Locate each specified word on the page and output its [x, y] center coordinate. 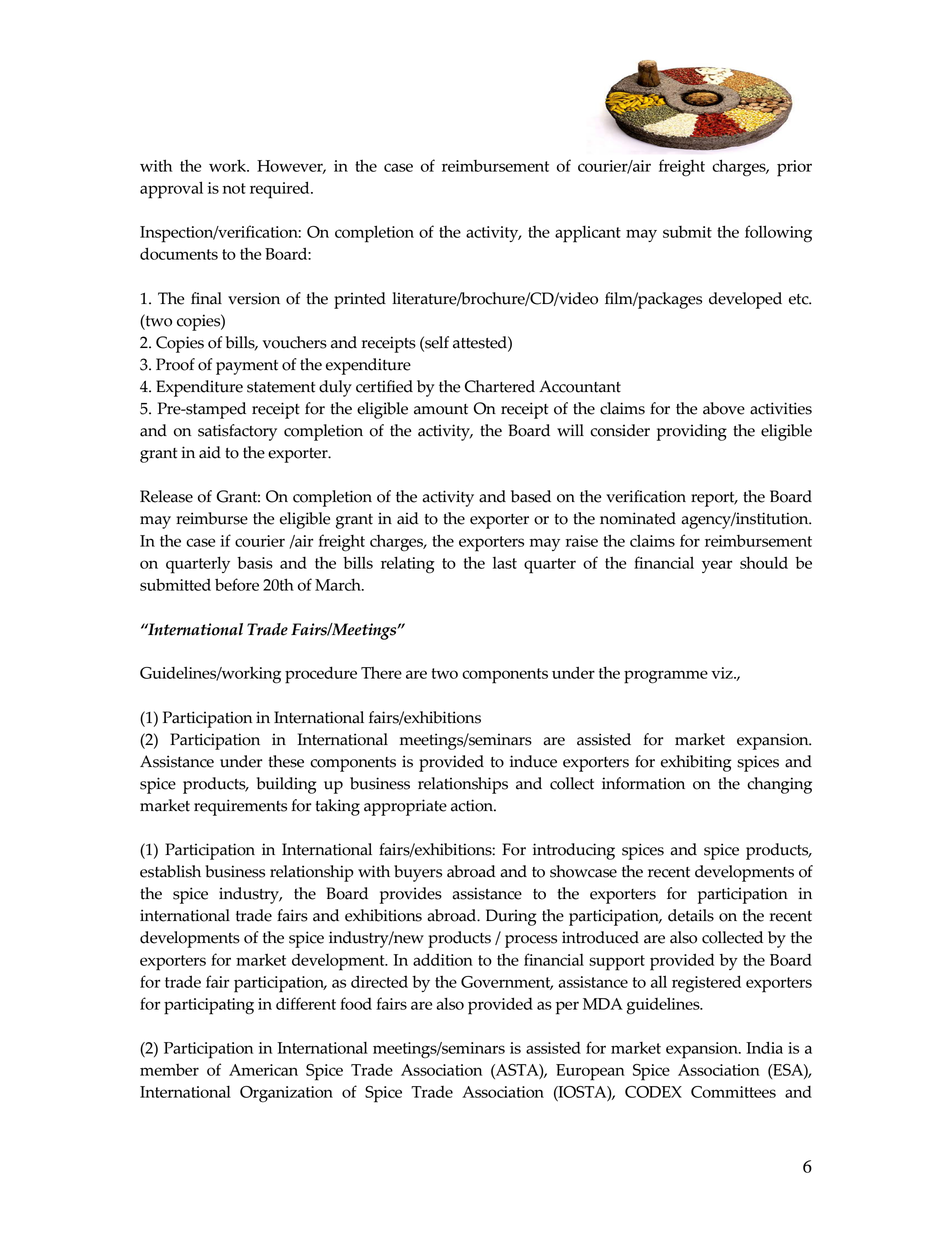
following [778, 234]
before [237, 584]
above [724, 408]
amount [441, 409]
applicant [588, 234]
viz [723, 673]
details [691, 915]
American [263, 1070]
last [505, 563]
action [473, 805]
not [234, 188]
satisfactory [237, 432]
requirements [240, 807]
